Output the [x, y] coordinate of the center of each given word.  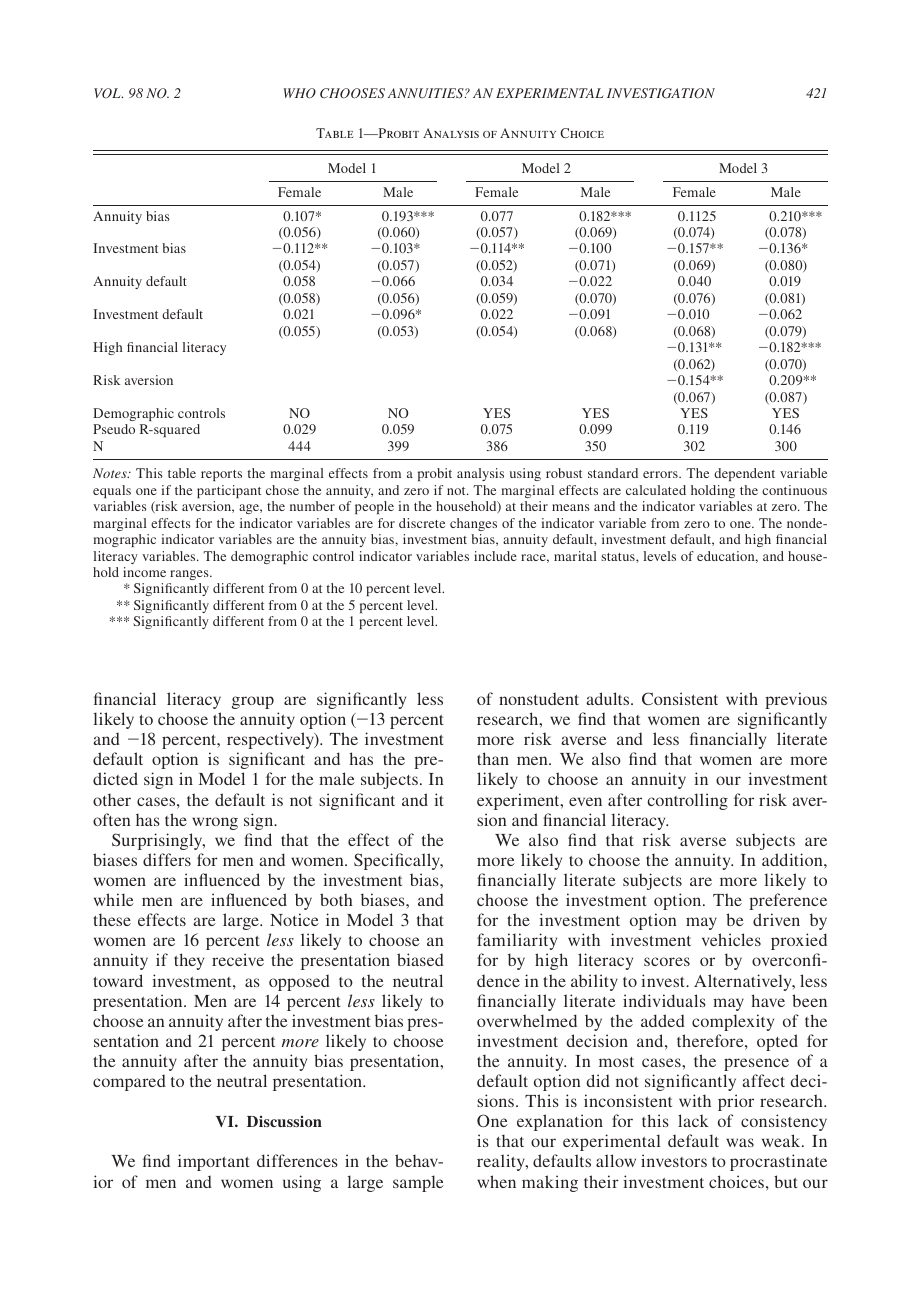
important [214, 1162]
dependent [744, 474]
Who [300, 93]
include [495, 556]
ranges [190, 575]
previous [796, 700]
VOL [108, 93]
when [496, 1181]
